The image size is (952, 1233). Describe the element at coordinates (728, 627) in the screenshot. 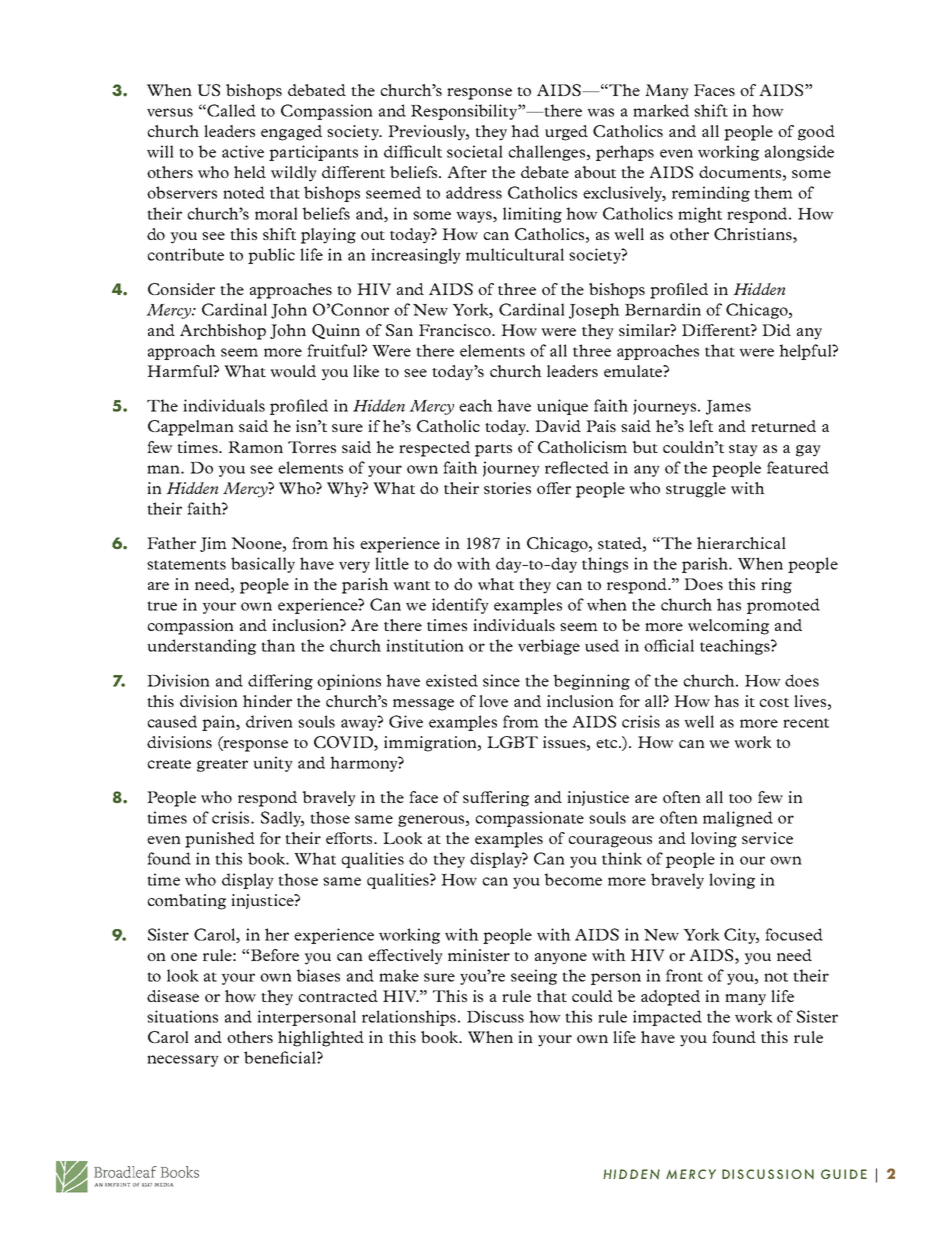

I see `welcoming` at that location.
